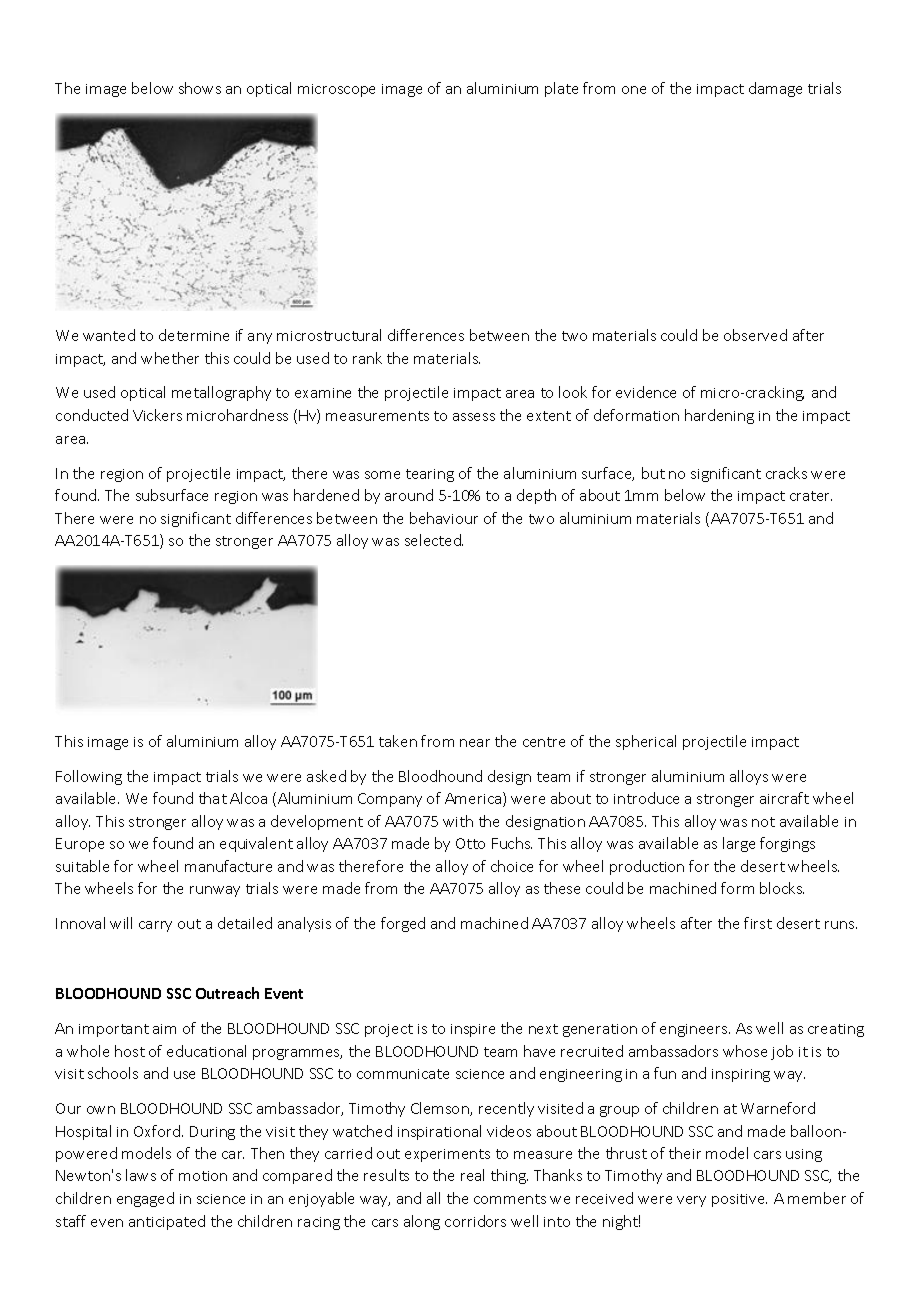 The height and width of the page is (1308, 924). What do you see at coordinates (200, 88) in the page?
I see `shows` at bounding box center [200, 88].
